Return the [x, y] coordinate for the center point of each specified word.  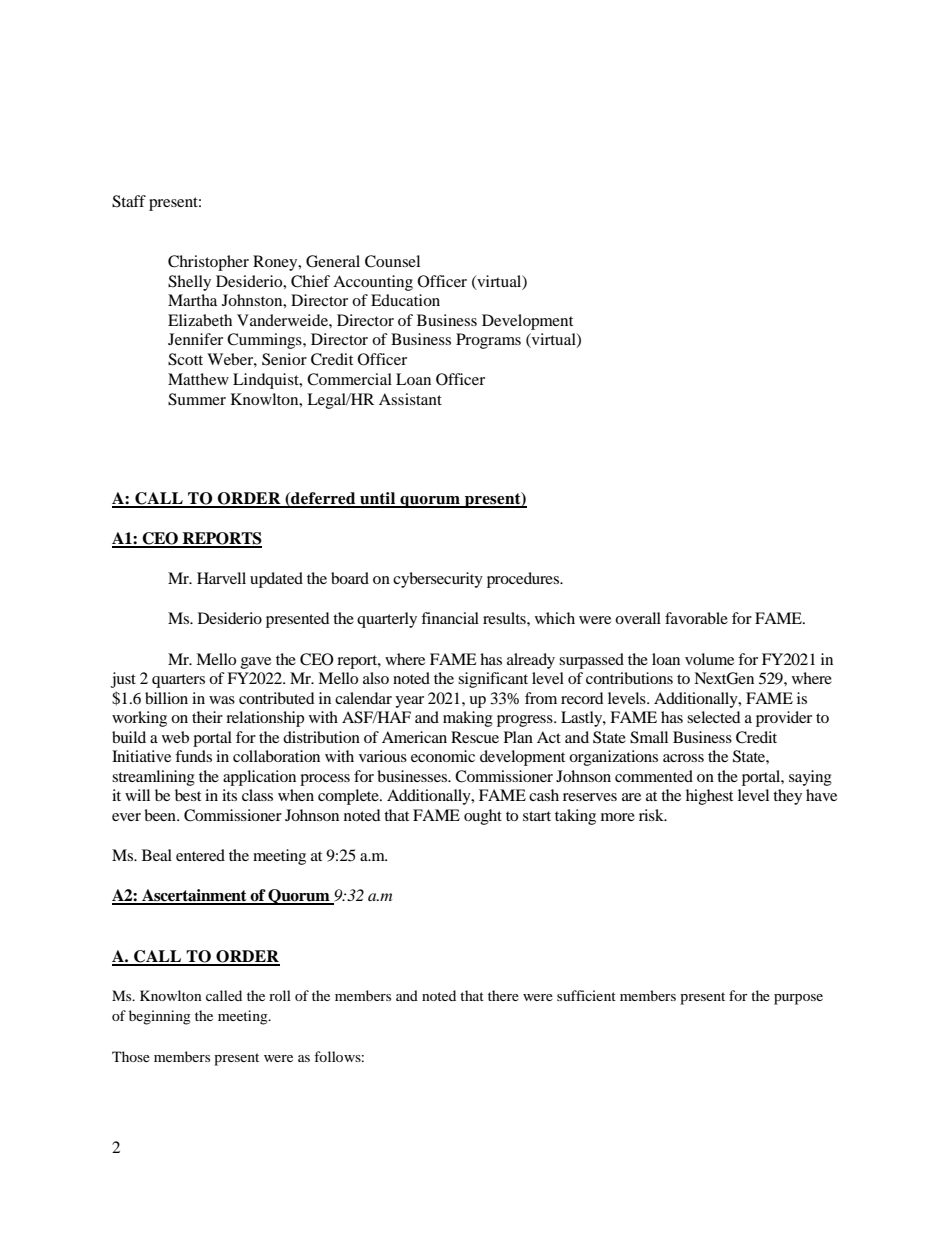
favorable [696, 618]
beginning [160, 1017]
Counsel [392, 261]
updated [276, 580]
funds [193, 756]
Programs [488, 341]
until [378, 499]
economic [443, 756]
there [503, 995]
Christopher [208, 263]
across [683, 758]
